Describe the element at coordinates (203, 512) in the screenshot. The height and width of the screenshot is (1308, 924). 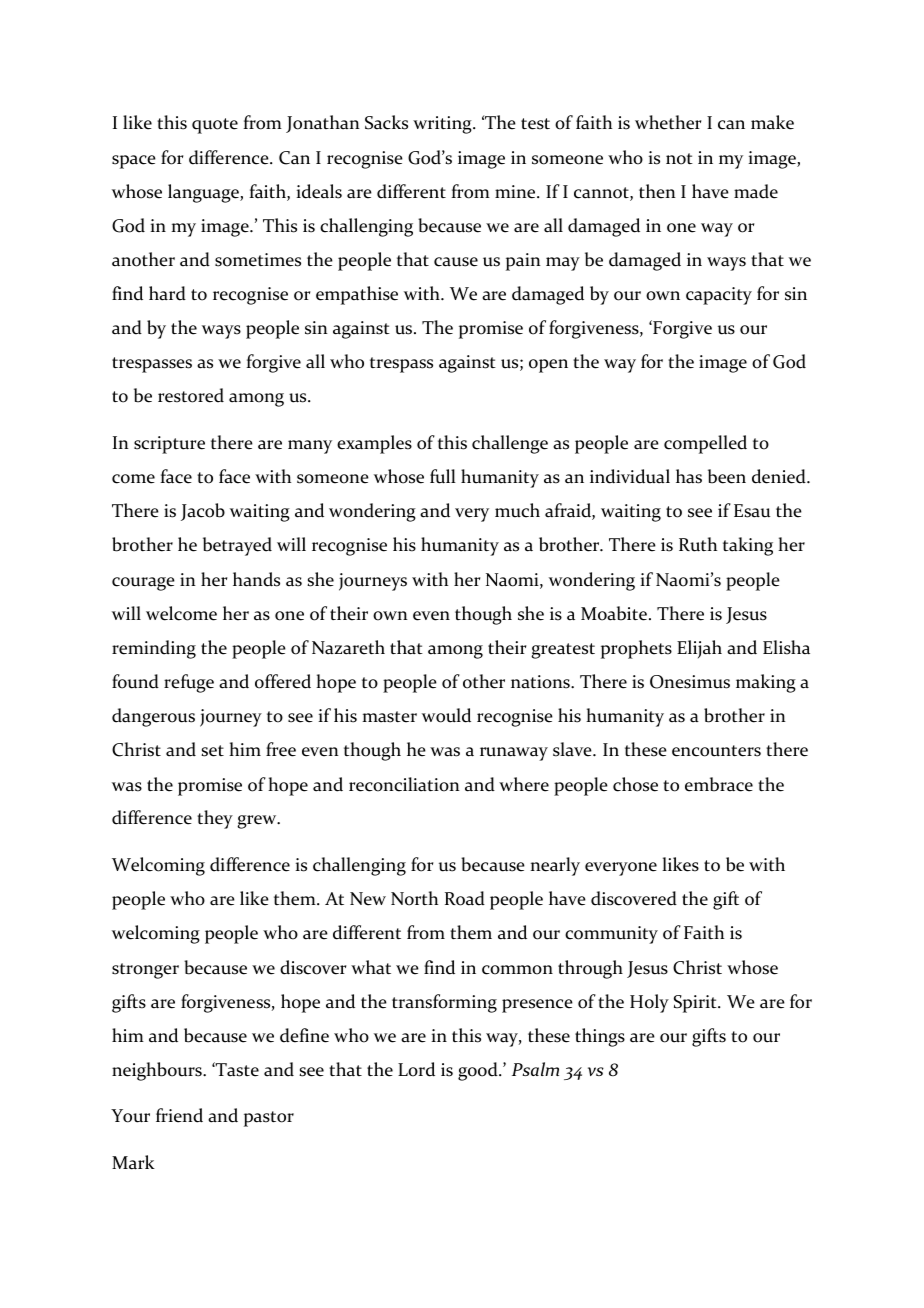
I see `Jacob` at that location.
